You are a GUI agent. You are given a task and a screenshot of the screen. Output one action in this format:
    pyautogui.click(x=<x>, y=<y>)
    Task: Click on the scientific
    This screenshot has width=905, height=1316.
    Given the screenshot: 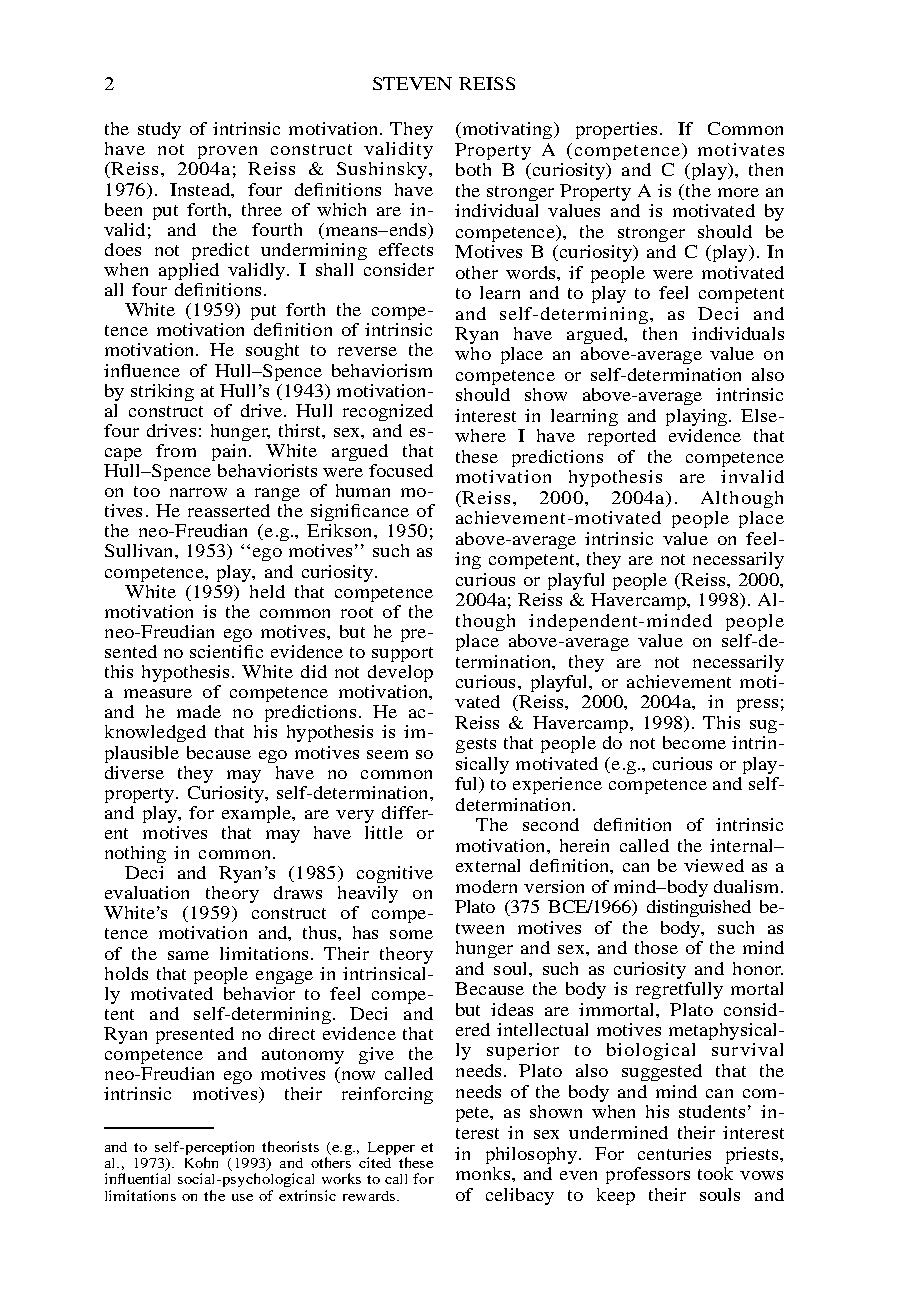 What is the action you would take?
    pyautogui.click(x=226, y=651)
